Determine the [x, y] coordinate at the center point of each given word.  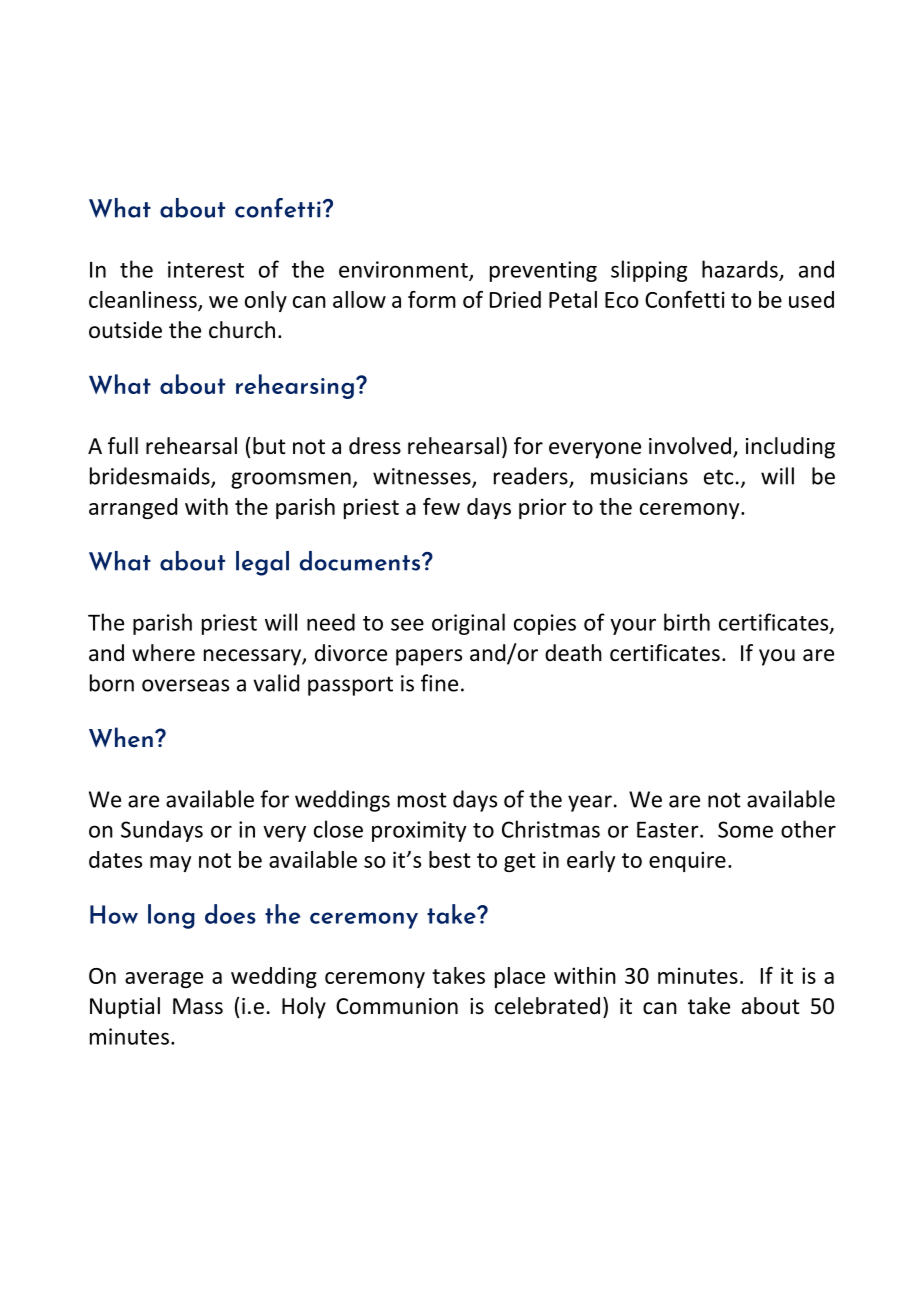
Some [745, 829]
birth [687, 622]
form [432, 299]
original [468, 624]
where [163, 653]
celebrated [547, 1006]
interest [206, 269]
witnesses [423, 477]
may [170, 864]
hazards [740, 269]
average [164, 980]
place [520, 977]
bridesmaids [151, 477]
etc [718, 477]
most [422, 800]
